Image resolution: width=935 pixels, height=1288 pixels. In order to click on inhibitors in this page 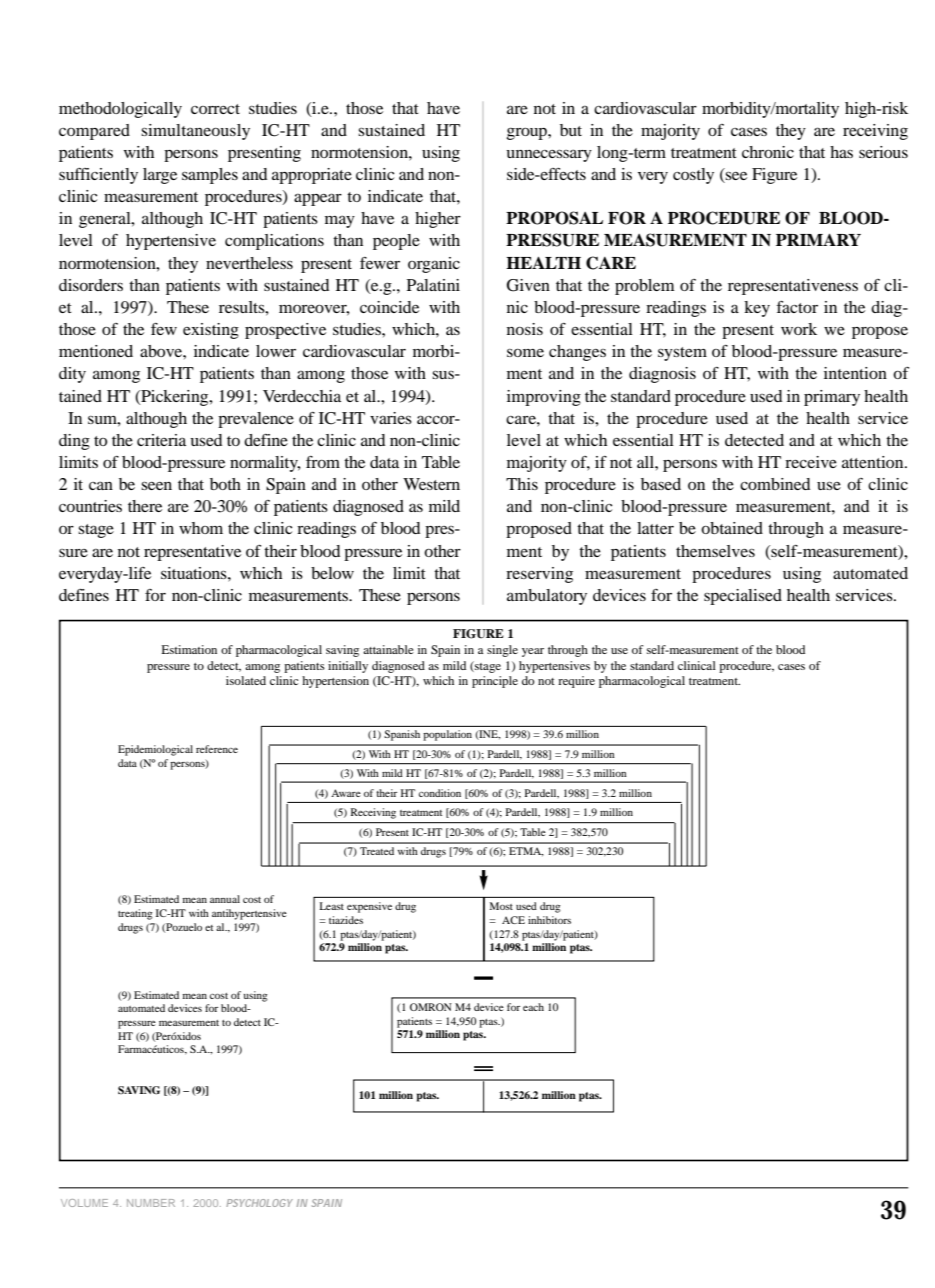, I will do `click(549, 920)`.
